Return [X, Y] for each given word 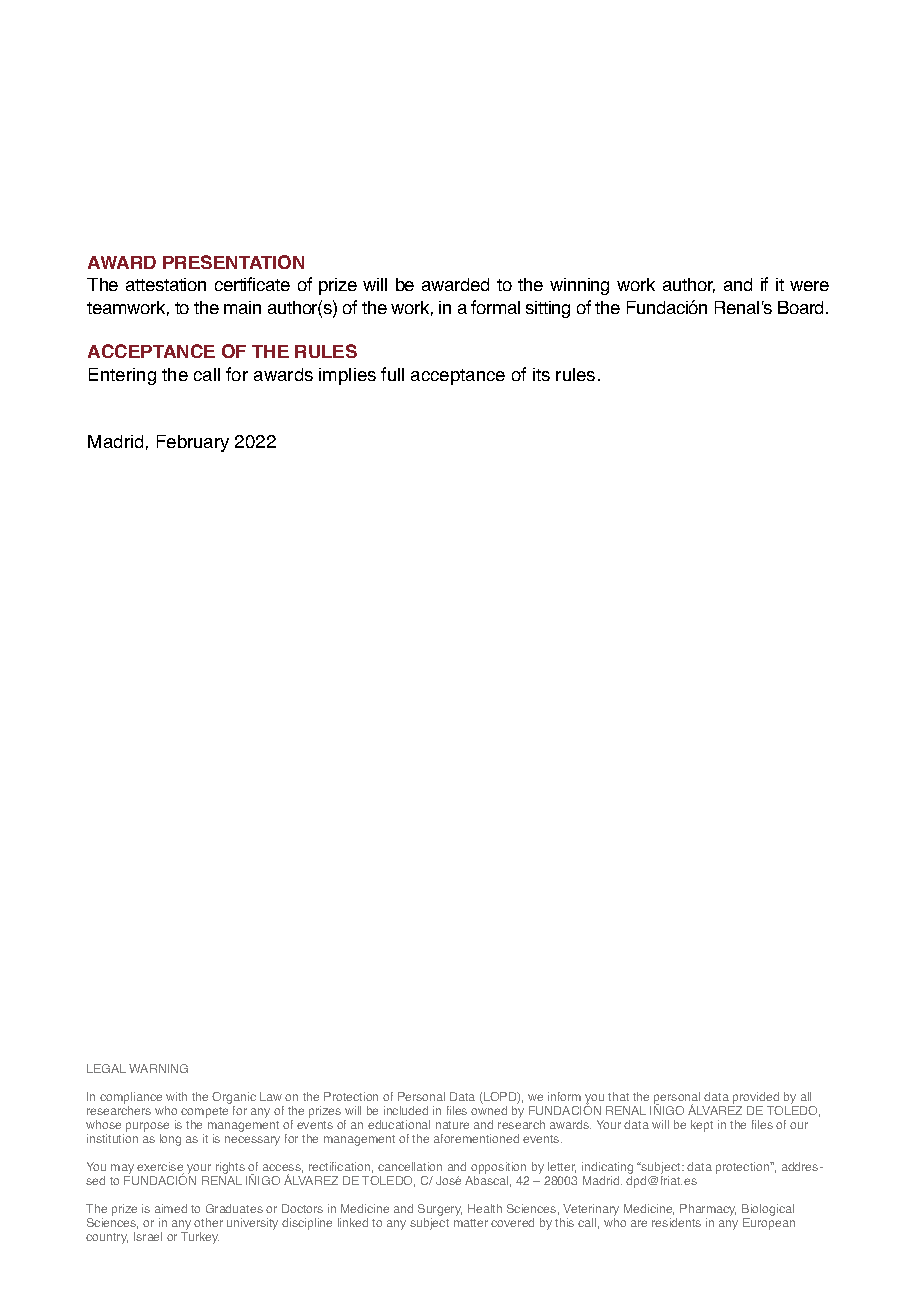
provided [756, 1099]
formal [495, 307]
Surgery [440, 1211]
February [193, 443]
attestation [166, 284]
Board [800, 307]
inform [564, 1096]
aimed [171, 1208]
